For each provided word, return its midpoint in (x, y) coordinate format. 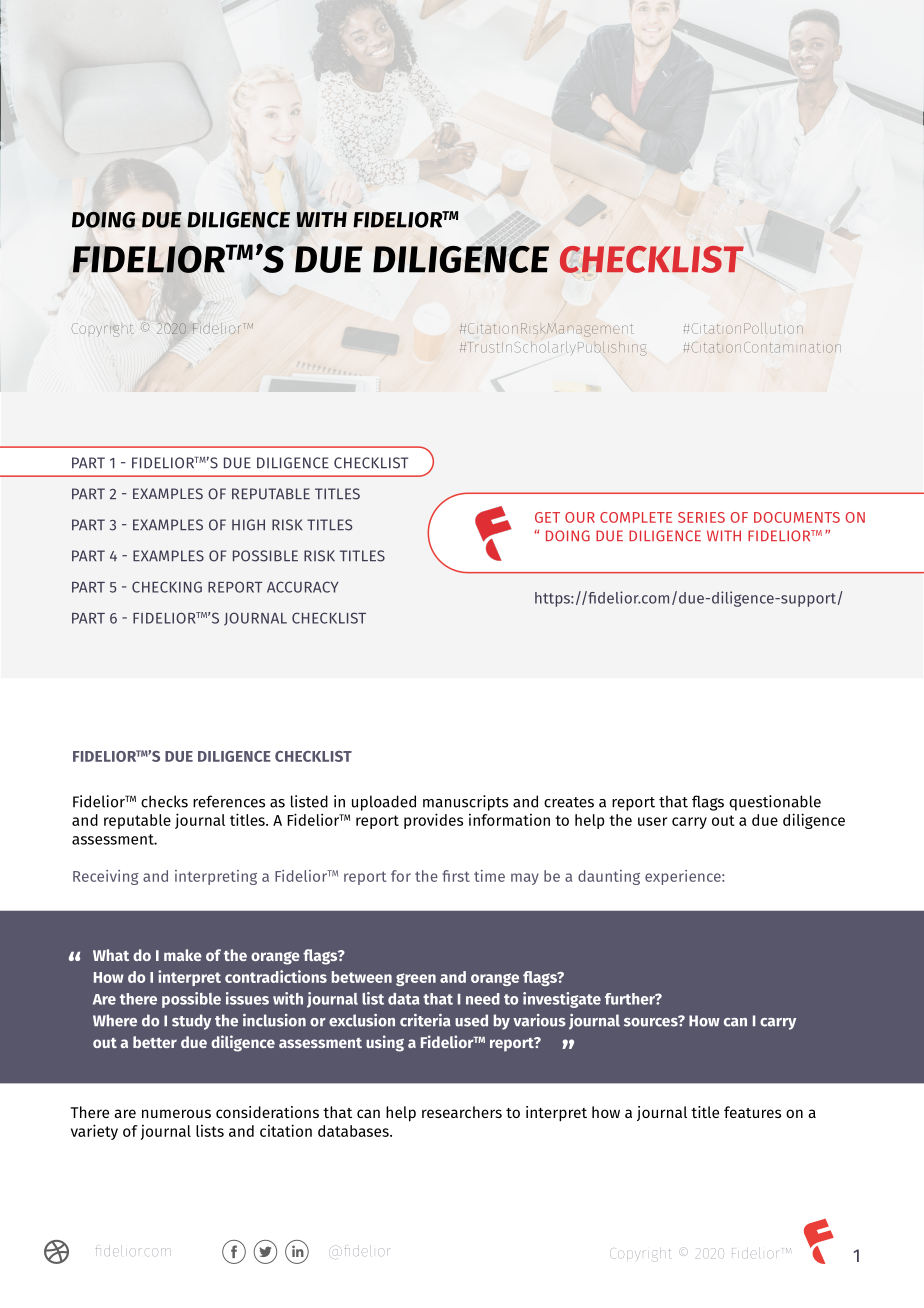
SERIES (701, 517)
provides (433, 821)
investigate (562, 1000)
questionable (775, 803)
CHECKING (167, 587)
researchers (462, 1112)
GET (547, 517)
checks (164, 801)
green (416, 979)
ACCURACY (303, 587)
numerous (176, 1113)
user (652, 821)
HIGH (248, 525)
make (183, 955)
